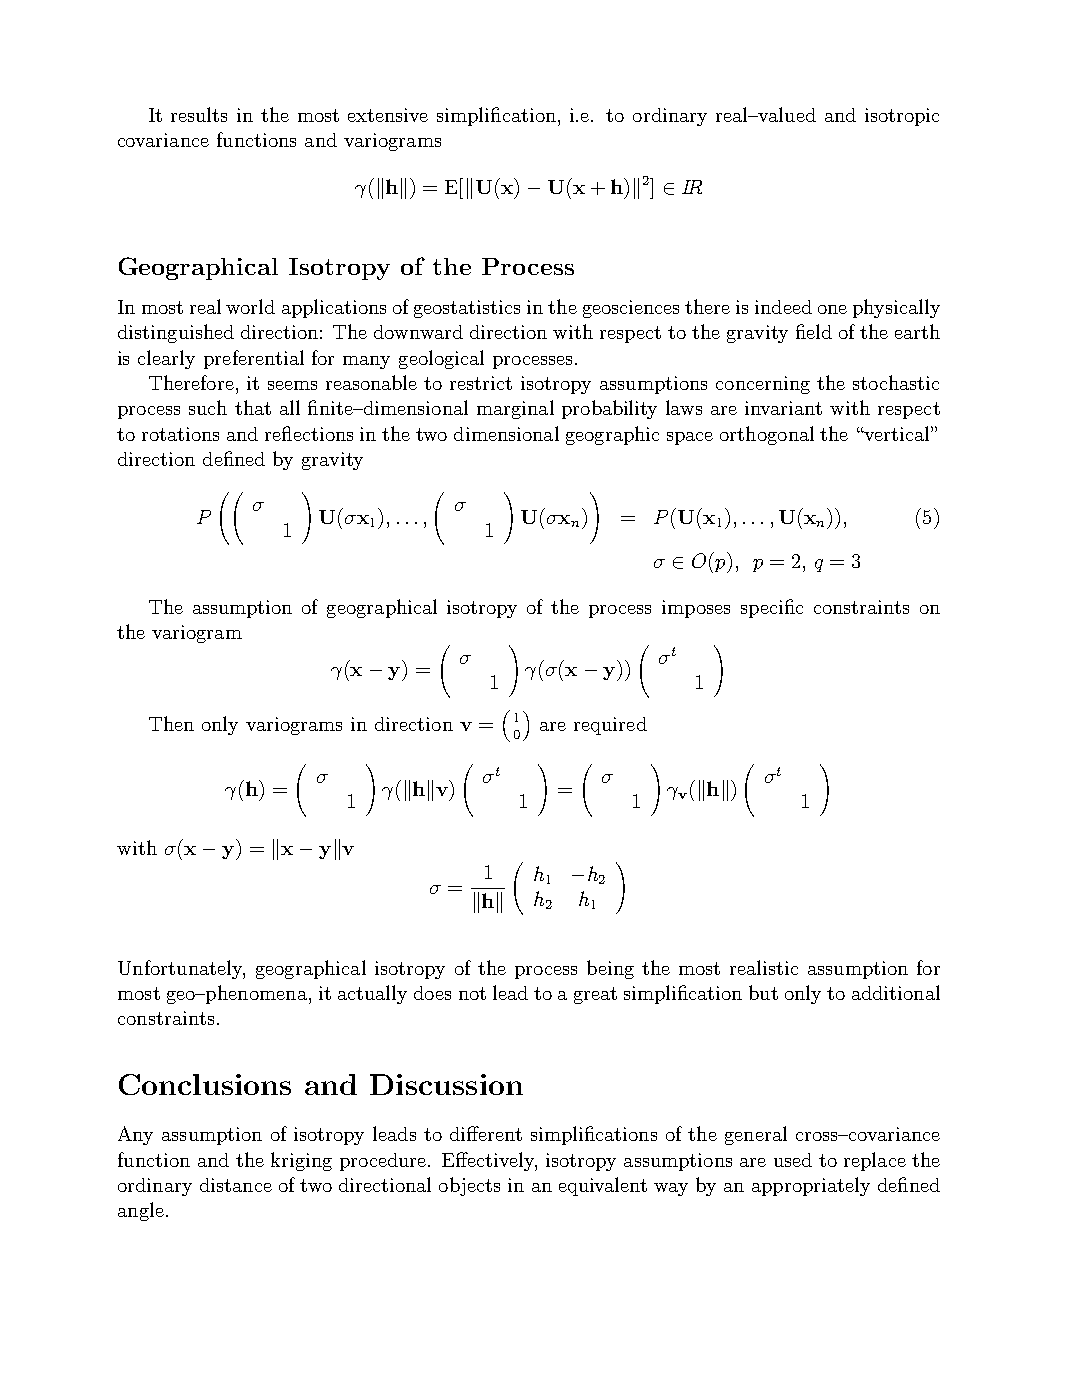  I want to click on results, so click(199, 114).
